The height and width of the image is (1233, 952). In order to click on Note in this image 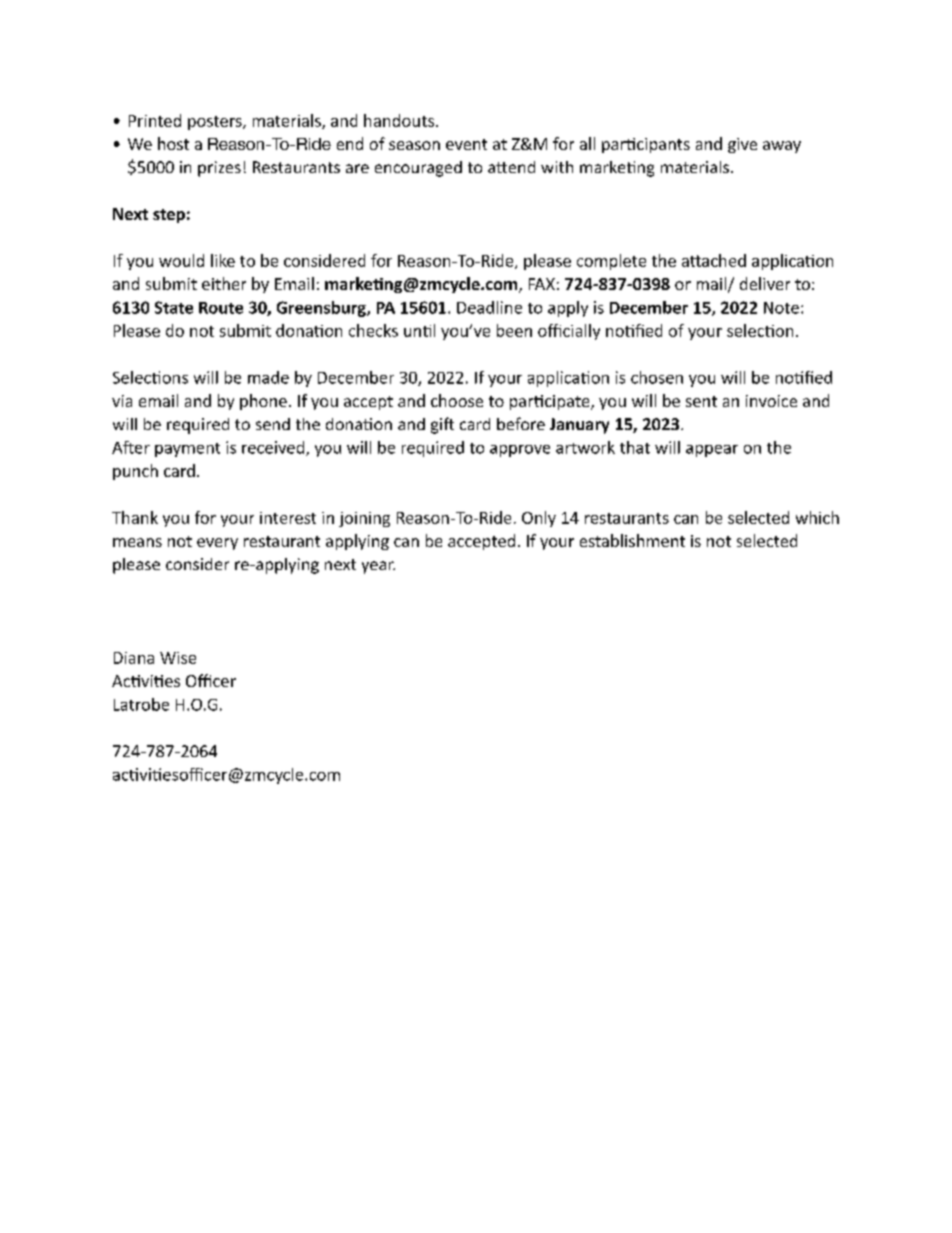, I will do `click(781, 308)`.
